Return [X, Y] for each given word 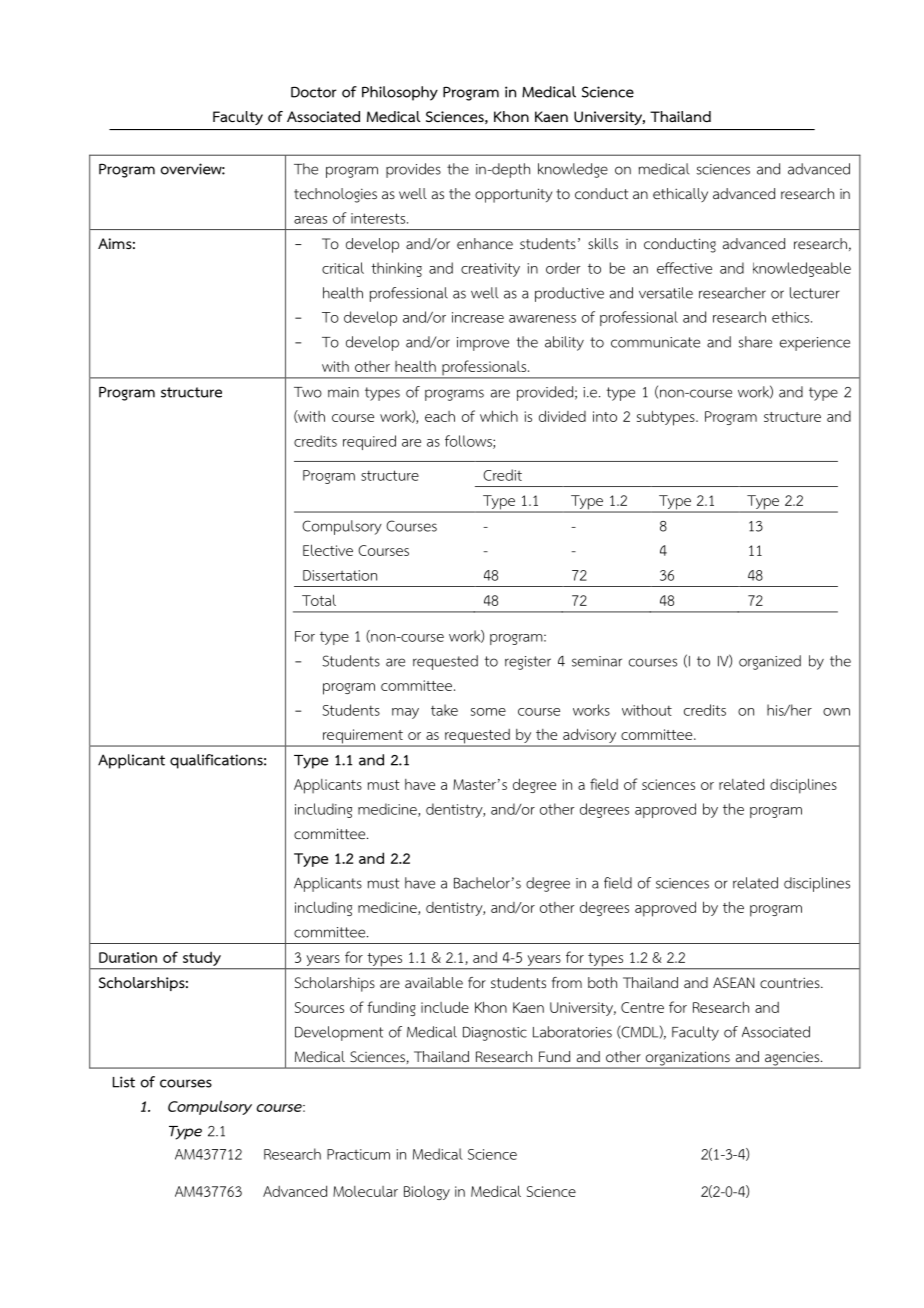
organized [770, 662]
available [434, 982]
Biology [427, 1192]
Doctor [314, 92]
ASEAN [733, 982]
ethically [680, 195]
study [202, 959]
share [755, 342]
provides [413, 170]
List [124, 1082]
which [499, 416]
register [528, 663]
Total [319, 600]
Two [308, 392]
